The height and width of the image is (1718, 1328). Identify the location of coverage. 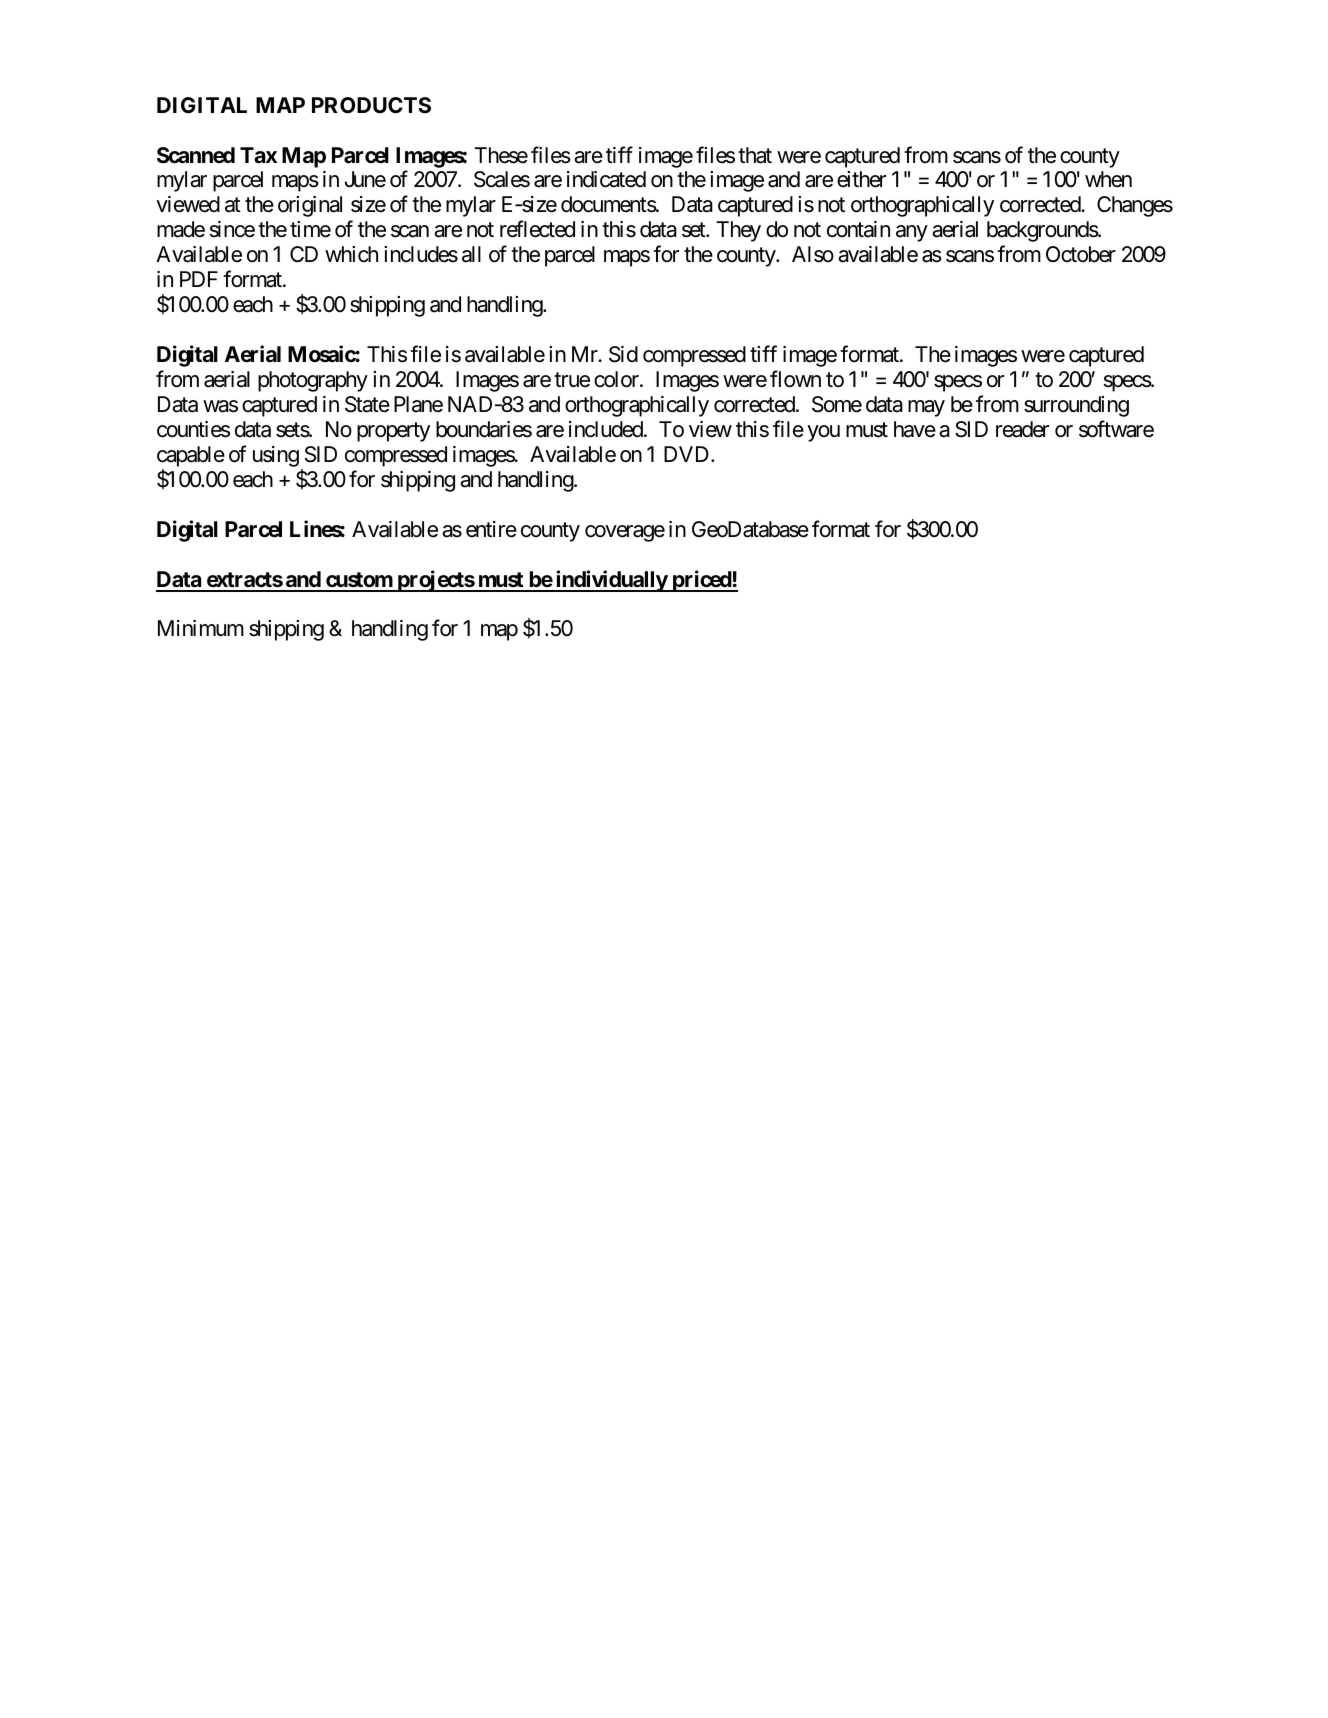
(625, 533).
